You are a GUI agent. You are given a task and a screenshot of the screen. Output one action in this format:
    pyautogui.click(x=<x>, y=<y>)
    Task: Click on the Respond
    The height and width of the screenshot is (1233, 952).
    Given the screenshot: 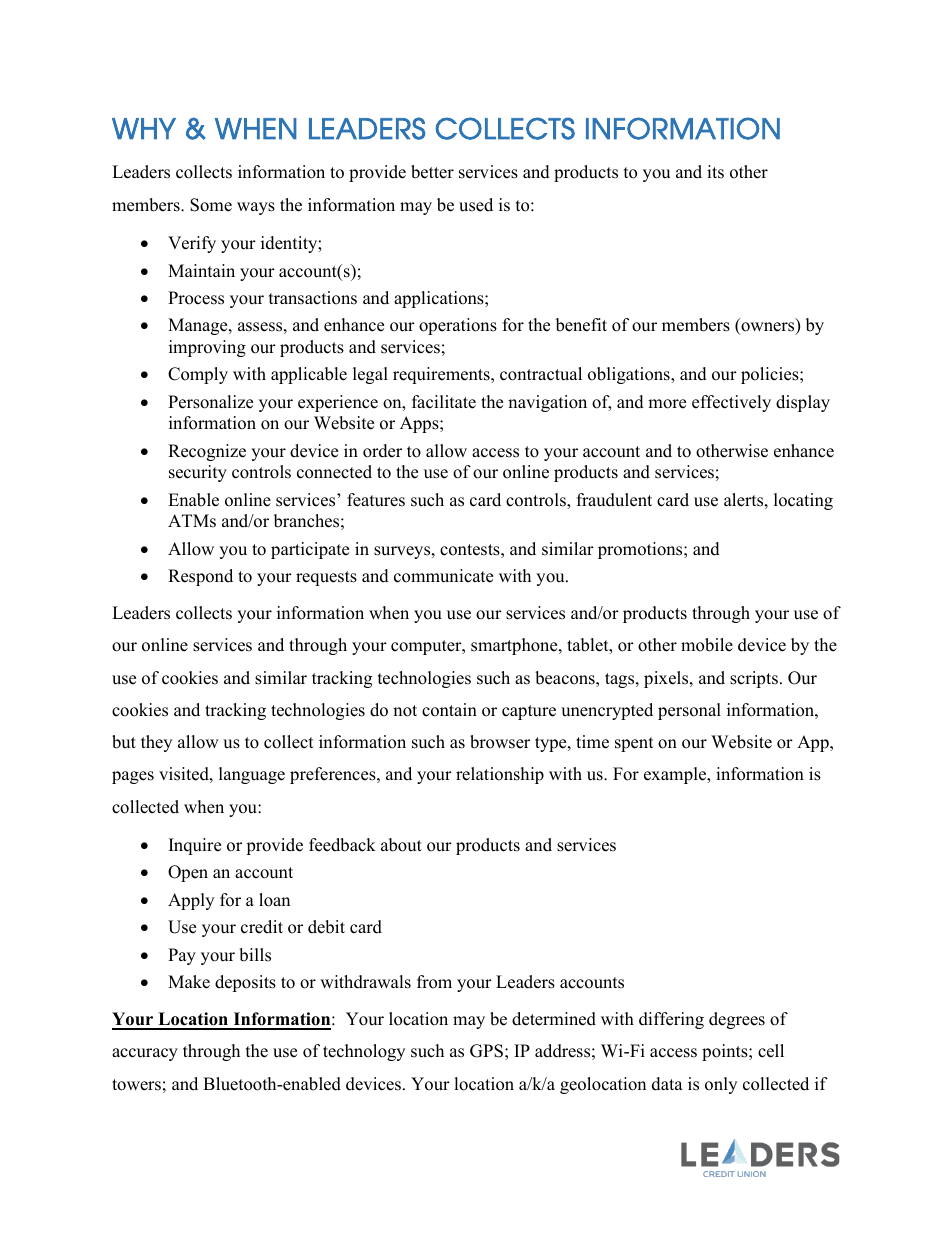 What is the action you would take?
    pyautogui.click(x=200, y=577)
